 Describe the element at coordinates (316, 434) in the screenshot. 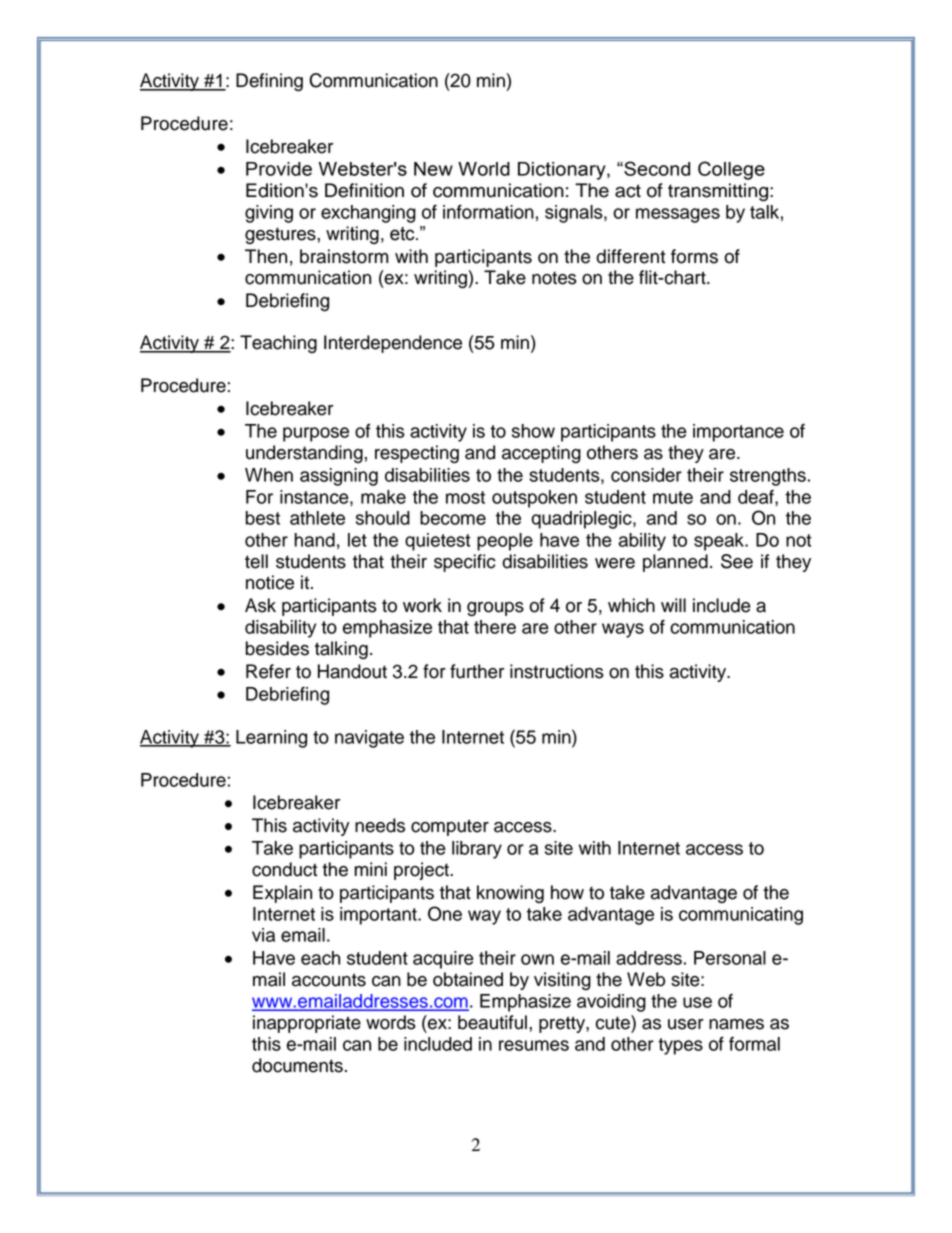

I see `purpose` at that location.
